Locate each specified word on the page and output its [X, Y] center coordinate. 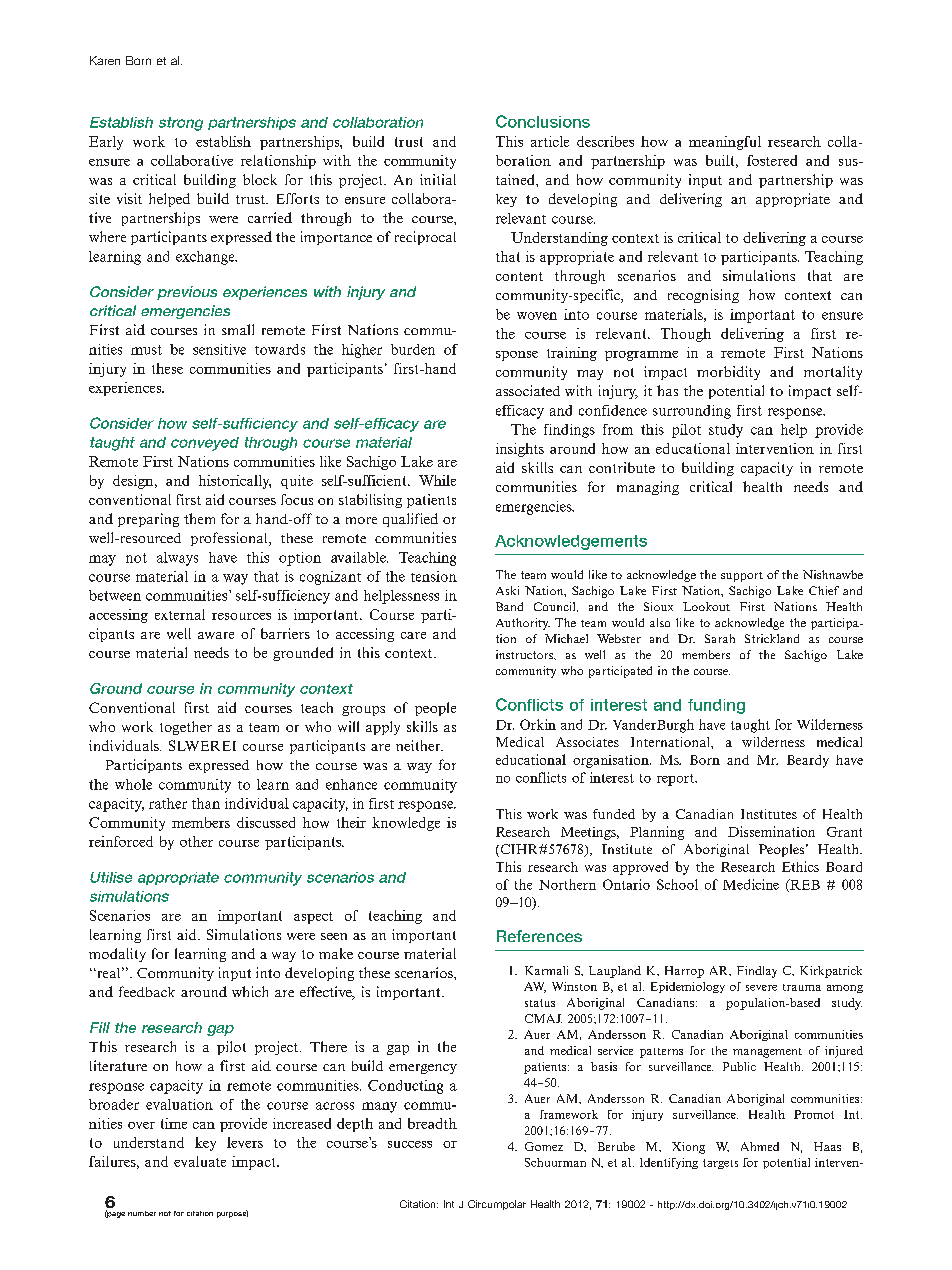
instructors [525, 654]
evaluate [200, 1161]
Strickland [772, 638]
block [260, 179]
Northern [567, 884]
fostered [772, 160]
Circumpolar [497, 1205]
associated [528, 390]
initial [438, 179]
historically [235, 482]
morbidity [728, 373]
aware [216, 635]
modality [117, 955]
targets [720, 1164]
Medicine [751, 884]
